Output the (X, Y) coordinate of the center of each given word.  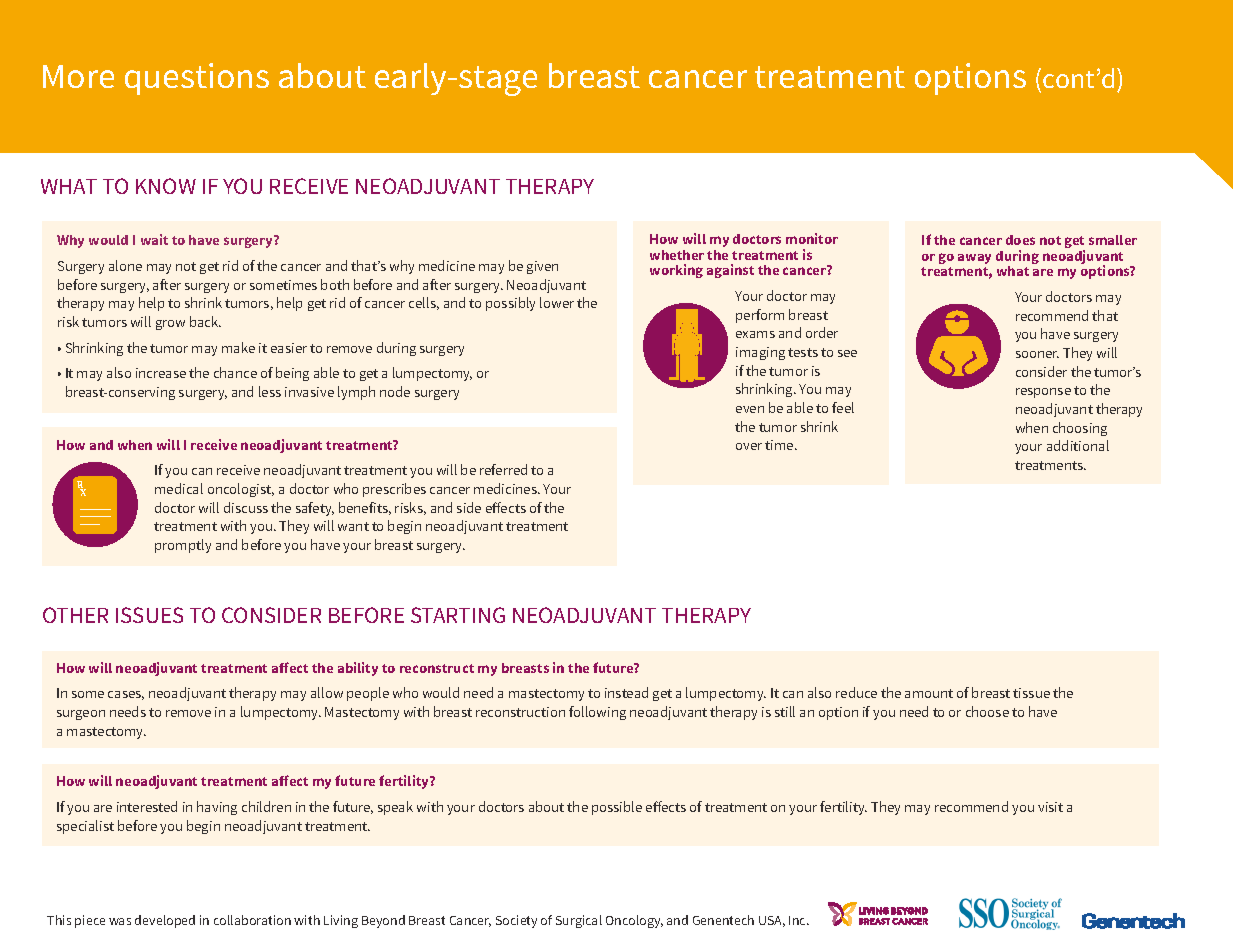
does (1020, 240)
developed (165, 921)
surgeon (81, 715)
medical (179, 488)
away (974, 259)
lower (557, 302)
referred (503, 469)
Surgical (579, 921)
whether (677, 255)
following (597, 713)
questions (197, 79)
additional (1078, 445)
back (205, 321)
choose (987, 711)
